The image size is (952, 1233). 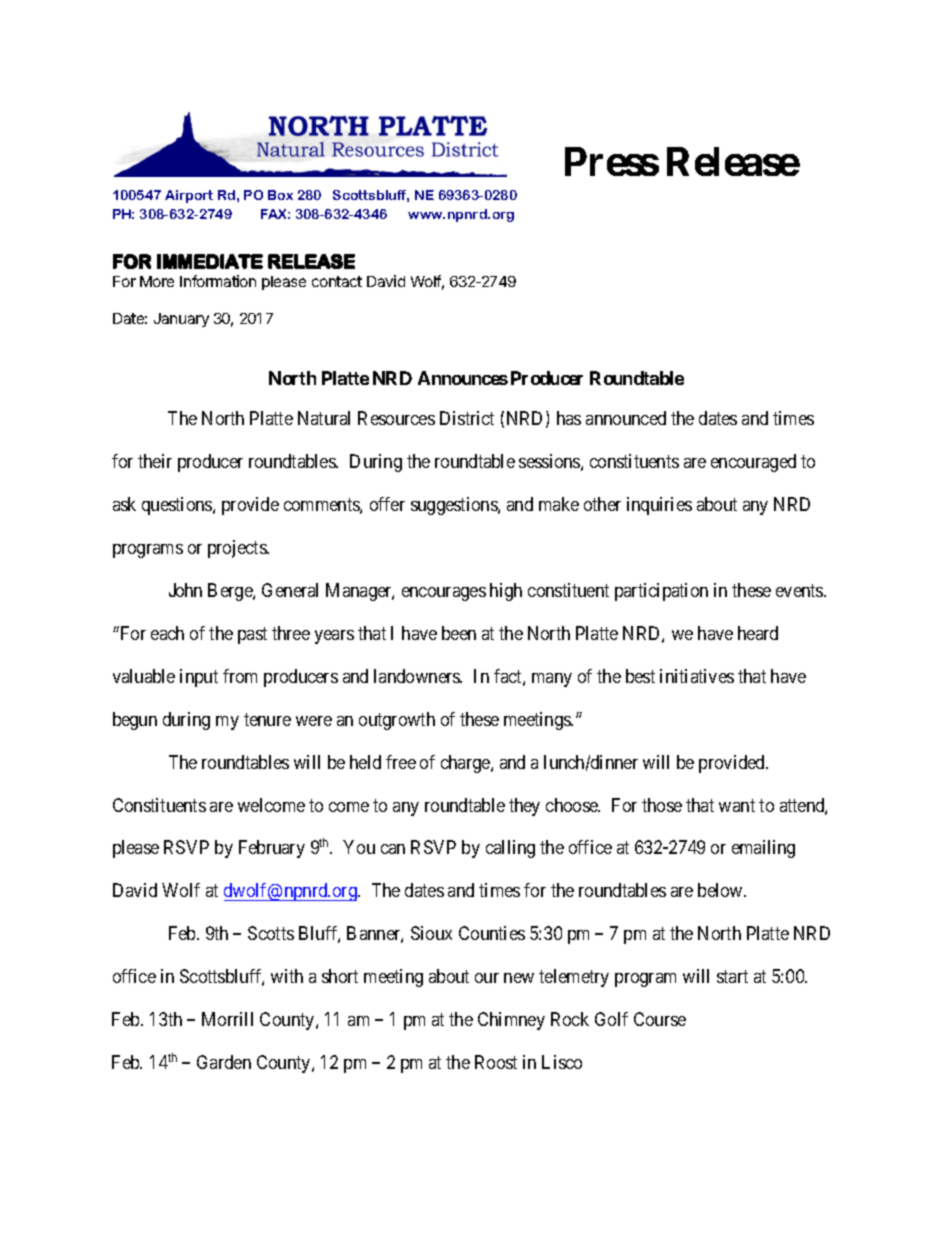 What do you see at coordinates (455, 506) in the screenshot?
I see `suggestions` at bounding box center [455, 506].
